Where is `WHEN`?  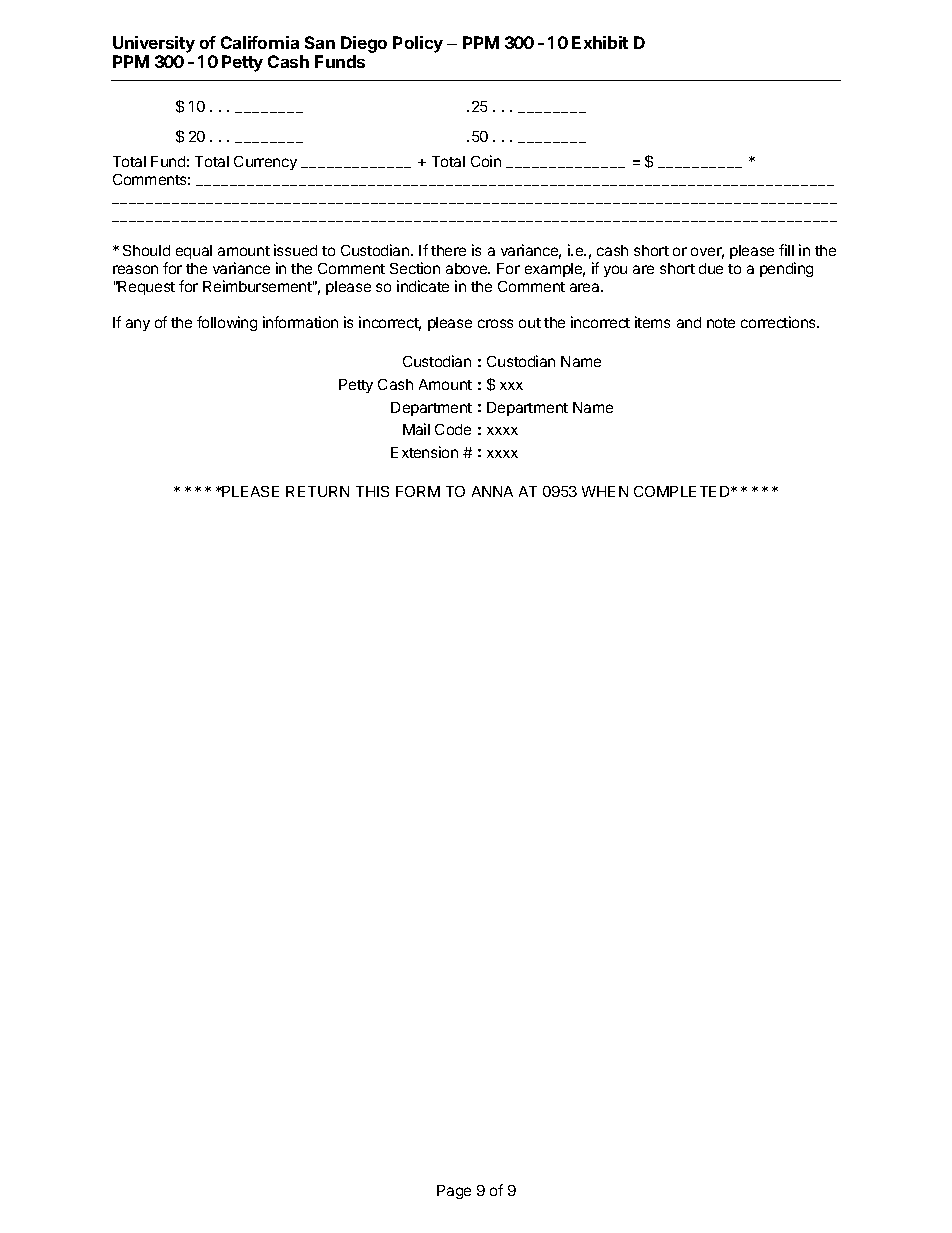 WHEN is located at coordinates (605, 491).
